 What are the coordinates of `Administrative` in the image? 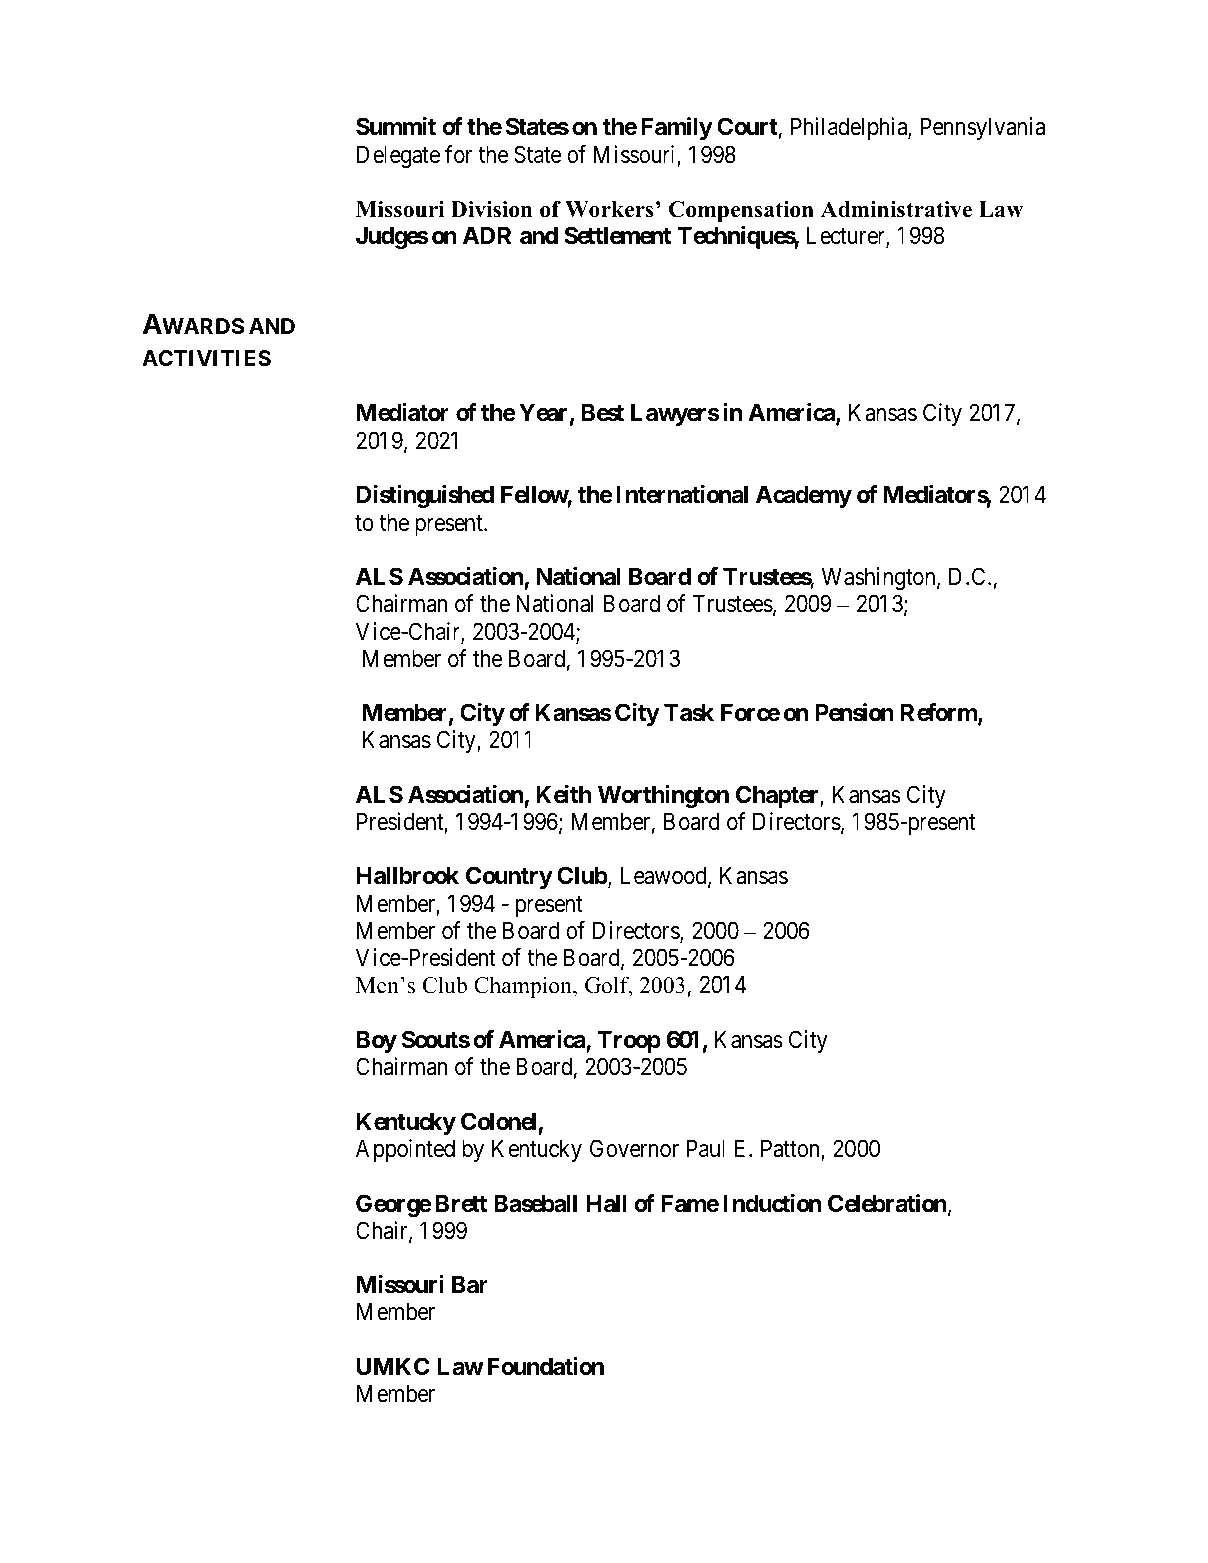 It's located at (896, 209).
